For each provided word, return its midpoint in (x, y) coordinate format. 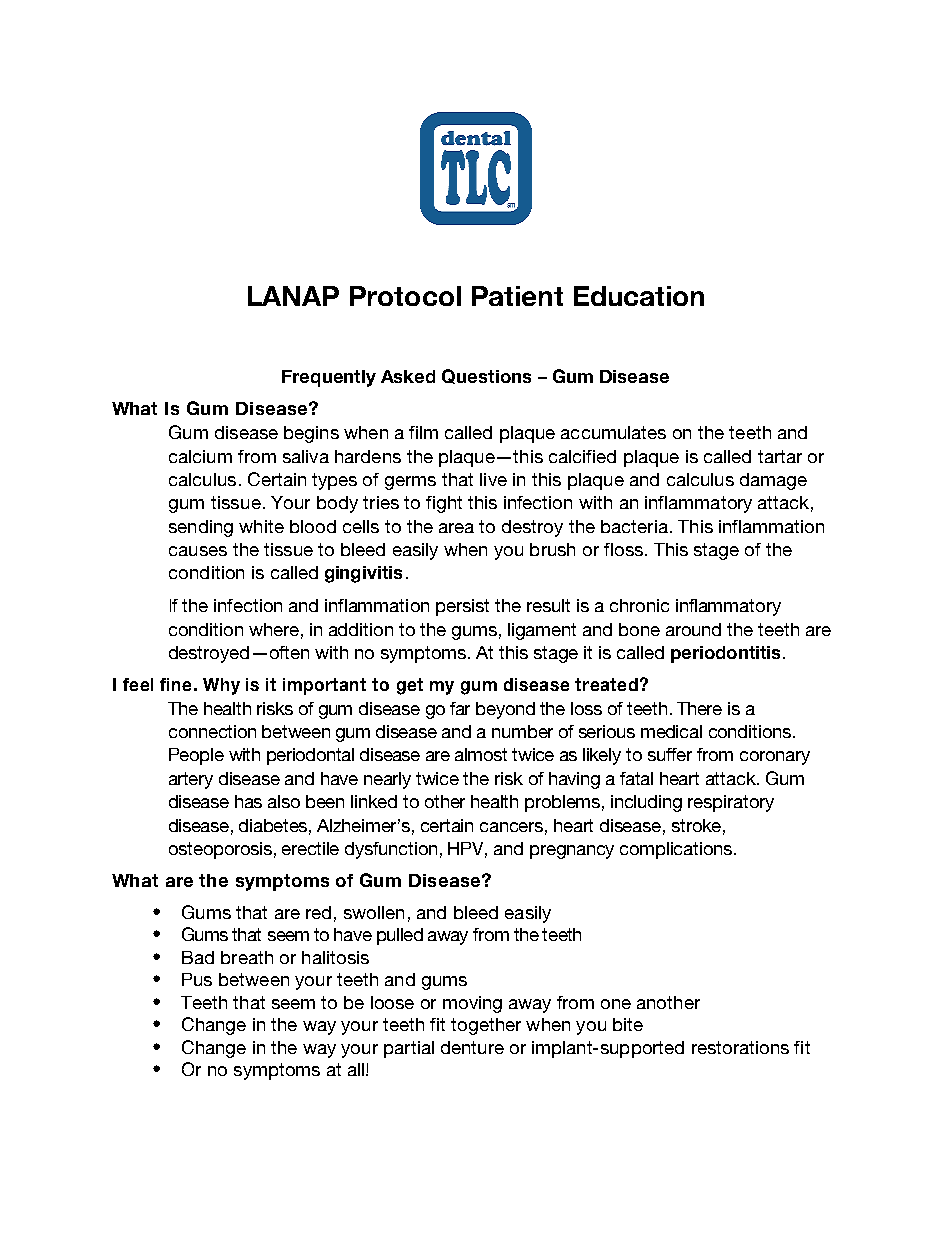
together (486, 1026)
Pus (197, 979)
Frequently (329, 378)
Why (221, 686)
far (460, 708)
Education (639, 296)
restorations (740, 1047)
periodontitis (725, 654)
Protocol (405, 296)
